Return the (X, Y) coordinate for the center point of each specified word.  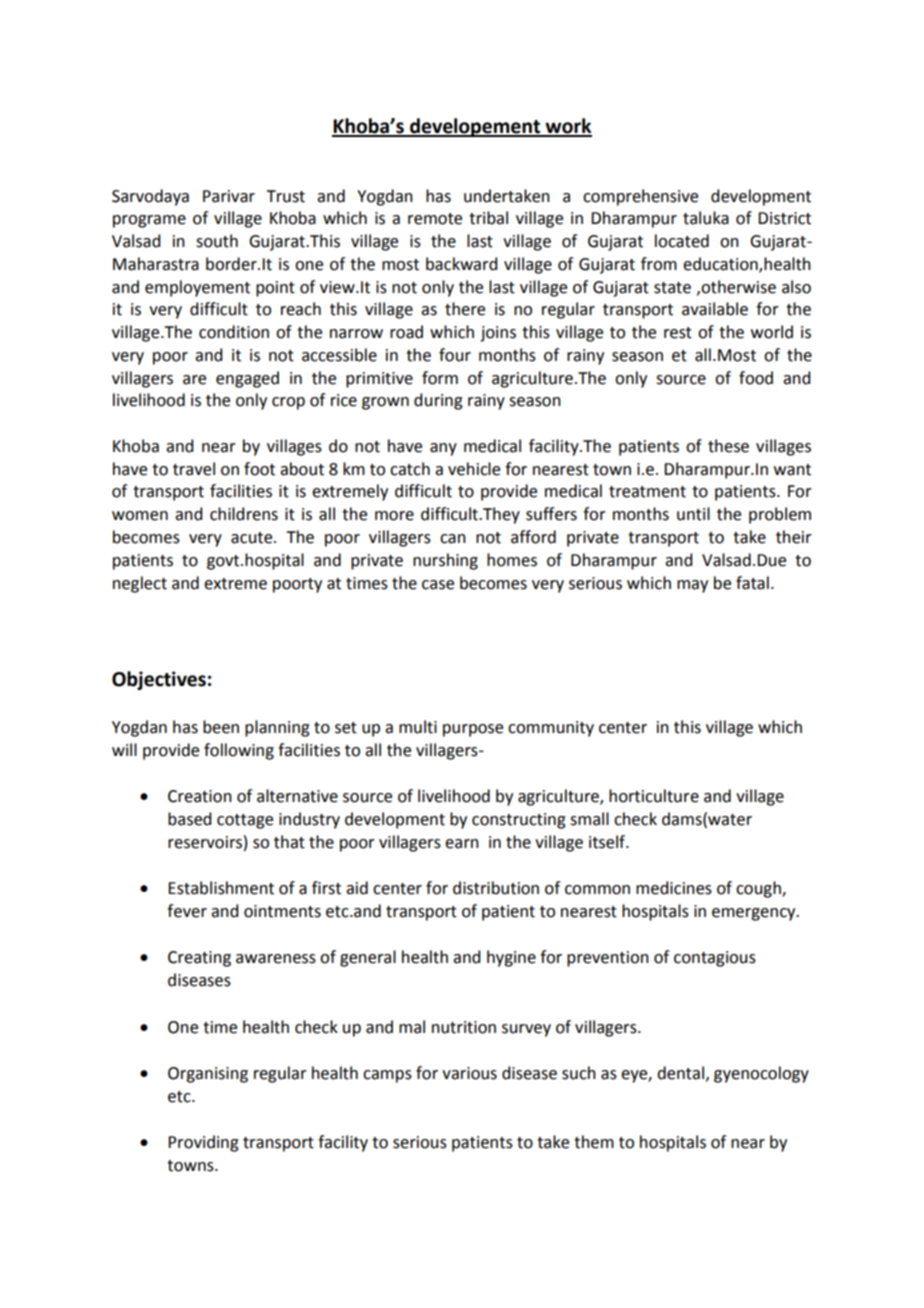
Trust (285, 196)
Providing (203, 1143)
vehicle (474, 469)
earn (462, 844)
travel (194, 469)
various (469, 1073)
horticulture (654, 796)
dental (680, 1073)
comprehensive (640, 197)
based (189, 819)
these (728, 446)
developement (475, 127)
